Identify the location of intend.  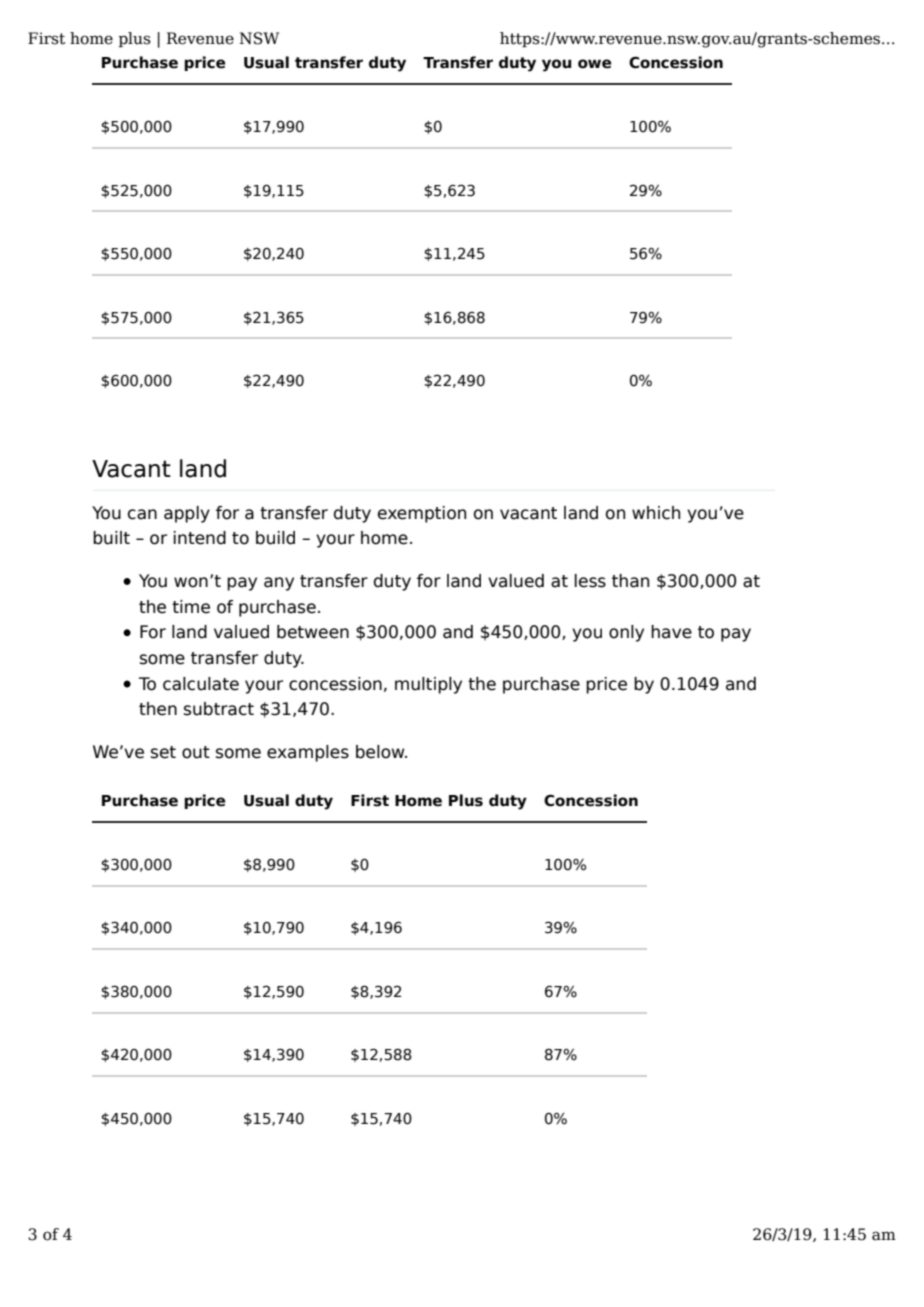
(200, 538).
